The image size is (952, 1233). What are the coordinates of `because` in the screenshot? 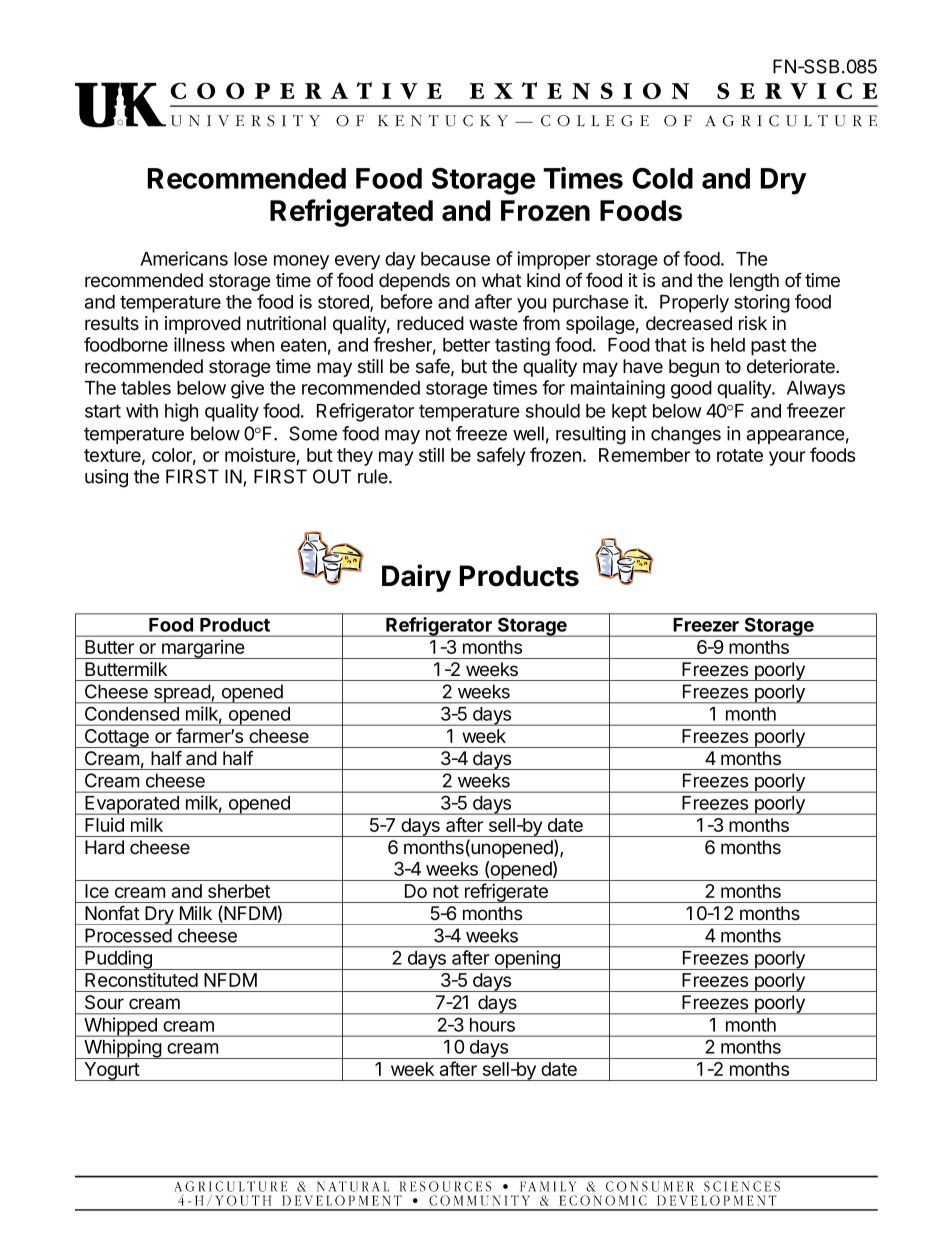 It's located at (455, 259).
